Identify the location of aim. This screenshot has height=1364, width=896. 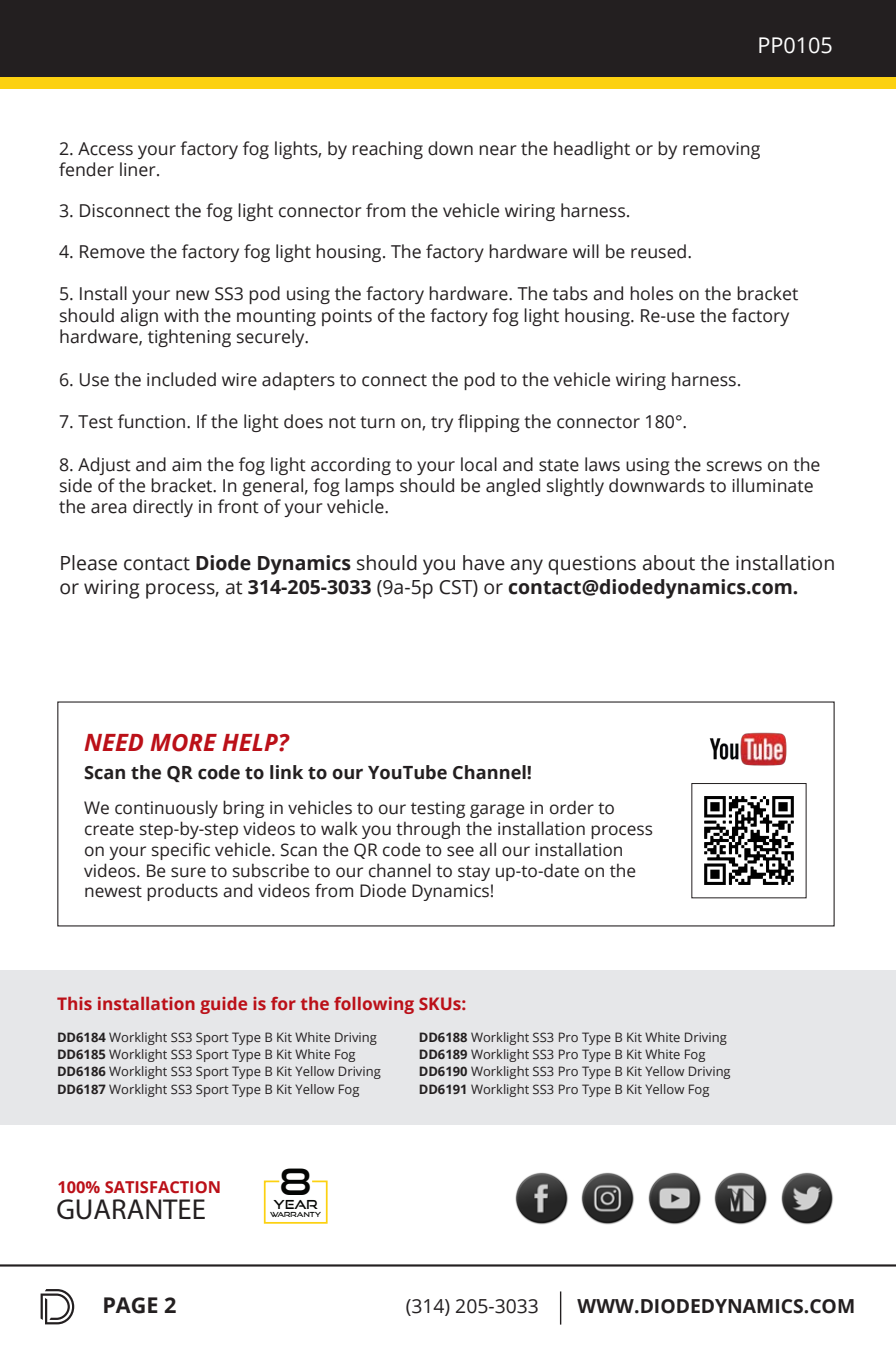
(186, 465).
